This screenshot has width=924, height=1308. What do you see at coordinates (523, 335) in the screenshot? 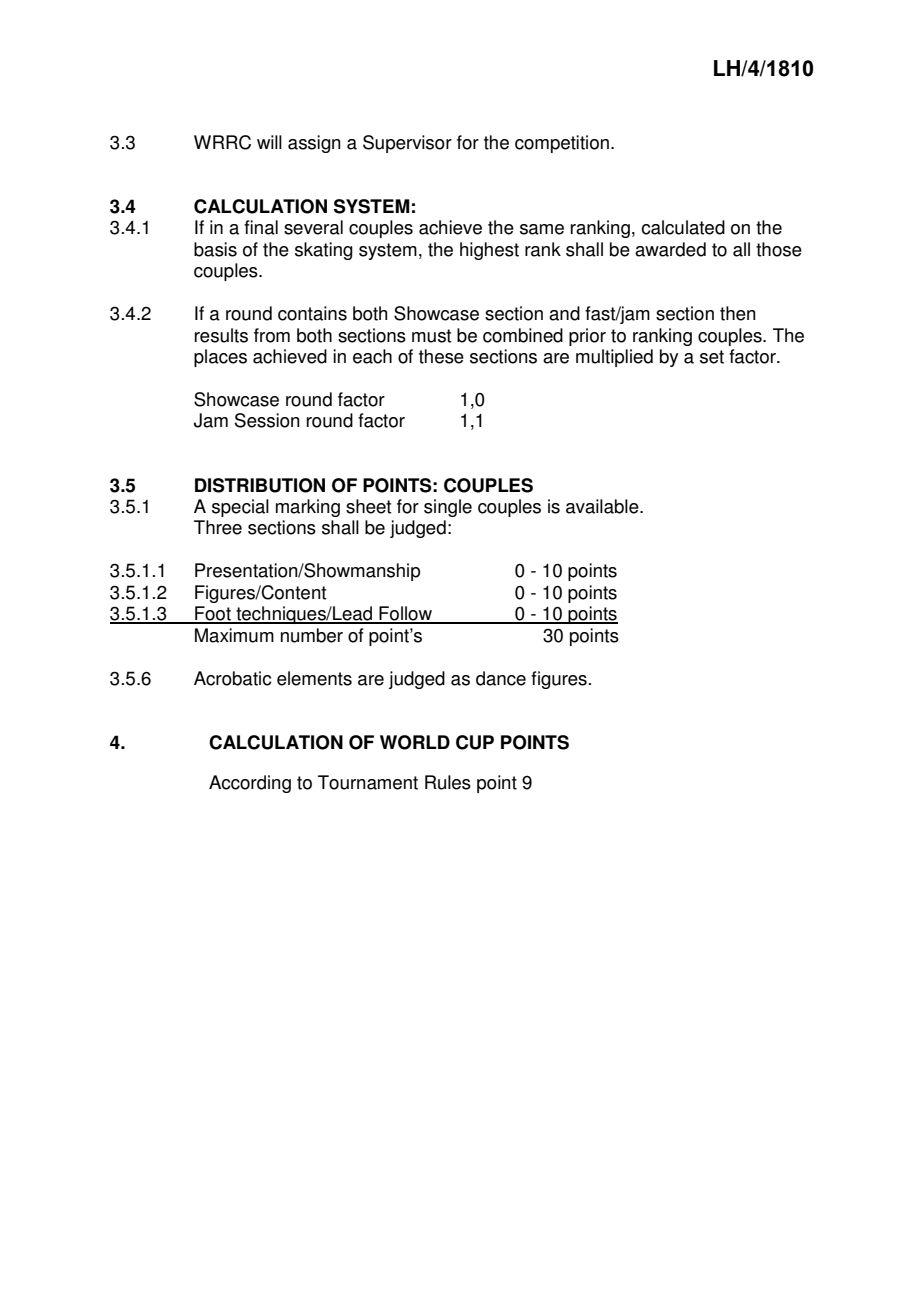
I see `combined` at bounding box center [523, 335].
